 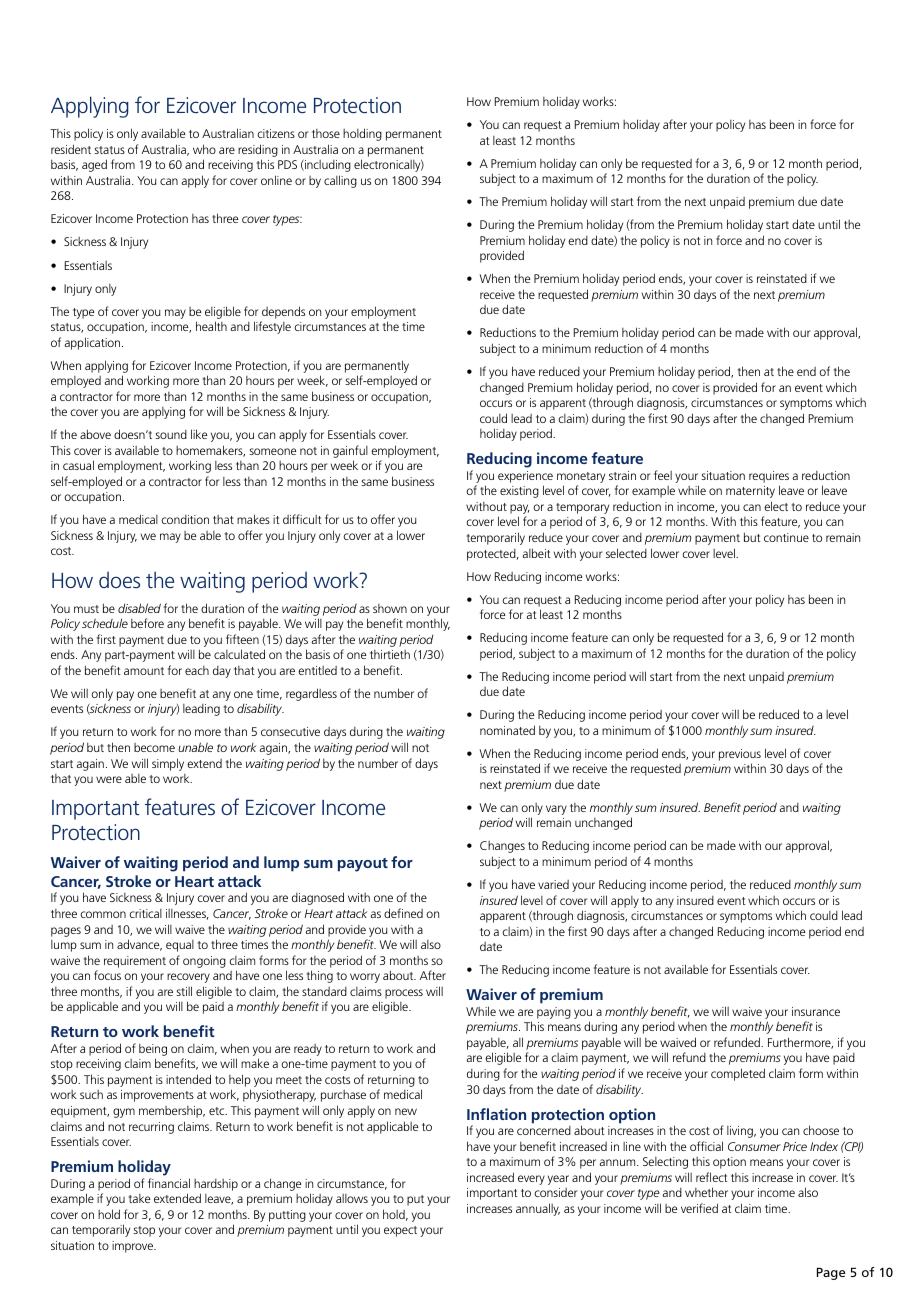 What do you see at coordinates (326, 133) in the image?
I see `those` at bounding box center [326, 133].
